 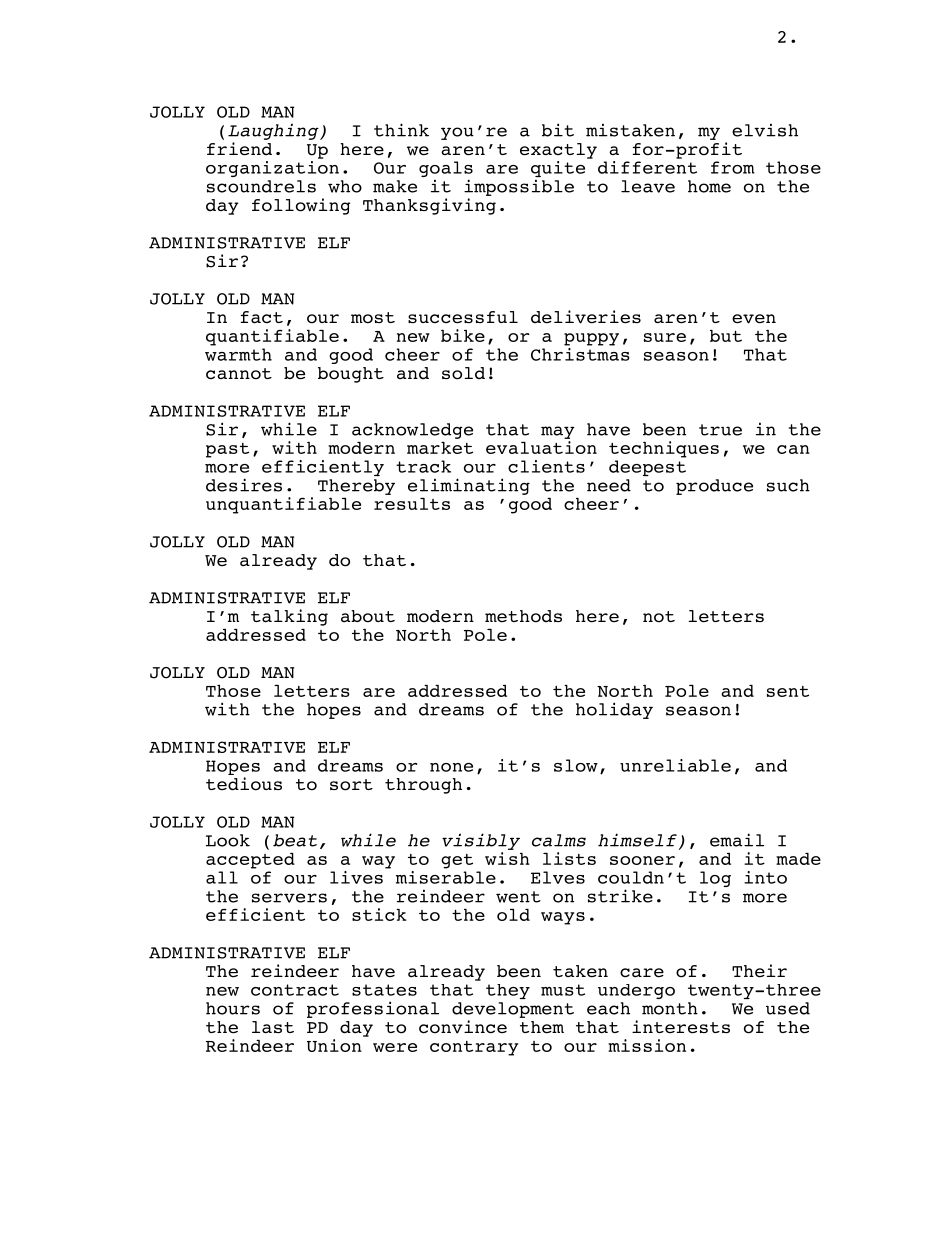 I want to click on tedious, so click(x=244, y=784).
